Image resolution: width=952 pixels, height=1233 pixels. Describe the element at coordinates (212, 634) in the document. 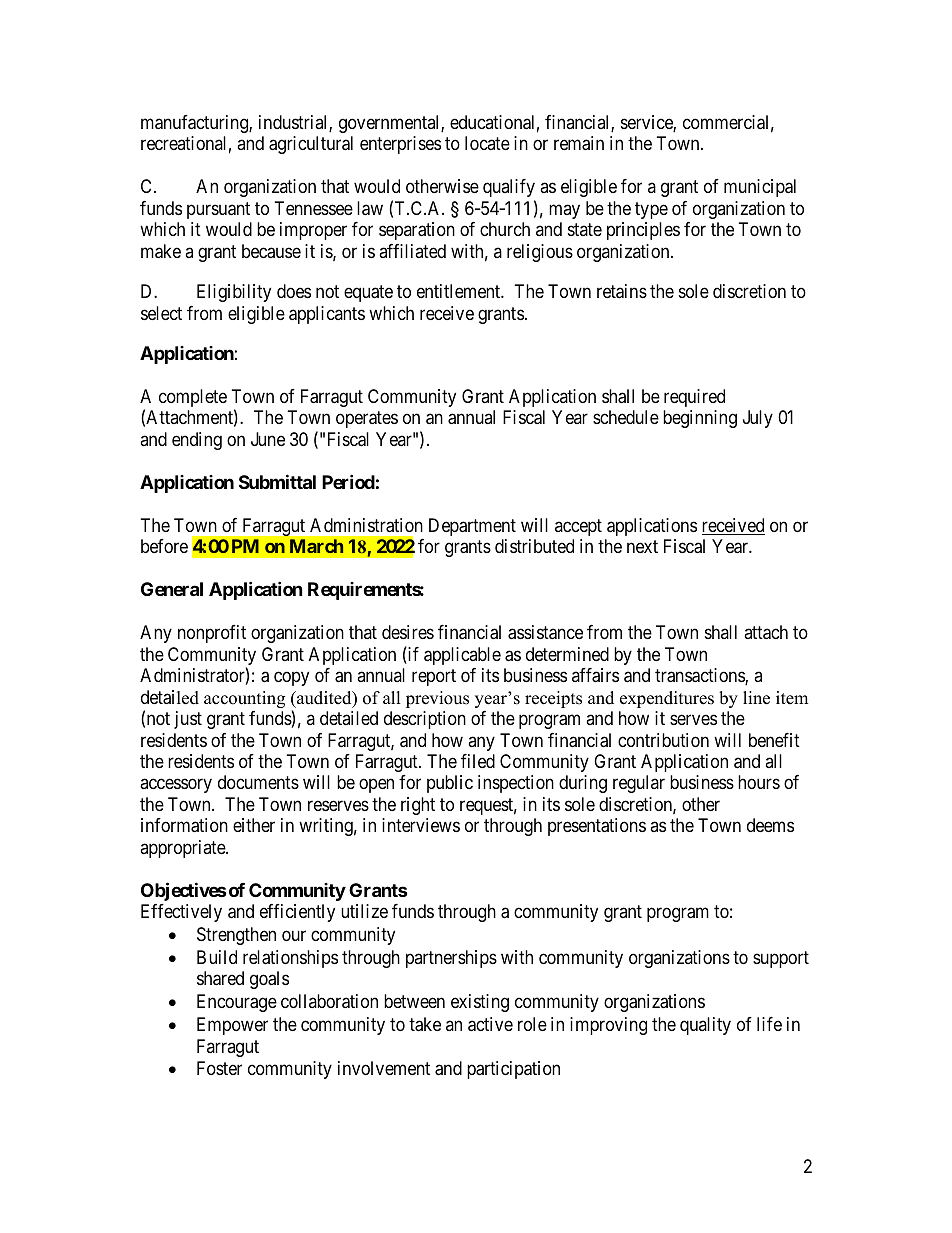

I see `nonprofit` at that location.
